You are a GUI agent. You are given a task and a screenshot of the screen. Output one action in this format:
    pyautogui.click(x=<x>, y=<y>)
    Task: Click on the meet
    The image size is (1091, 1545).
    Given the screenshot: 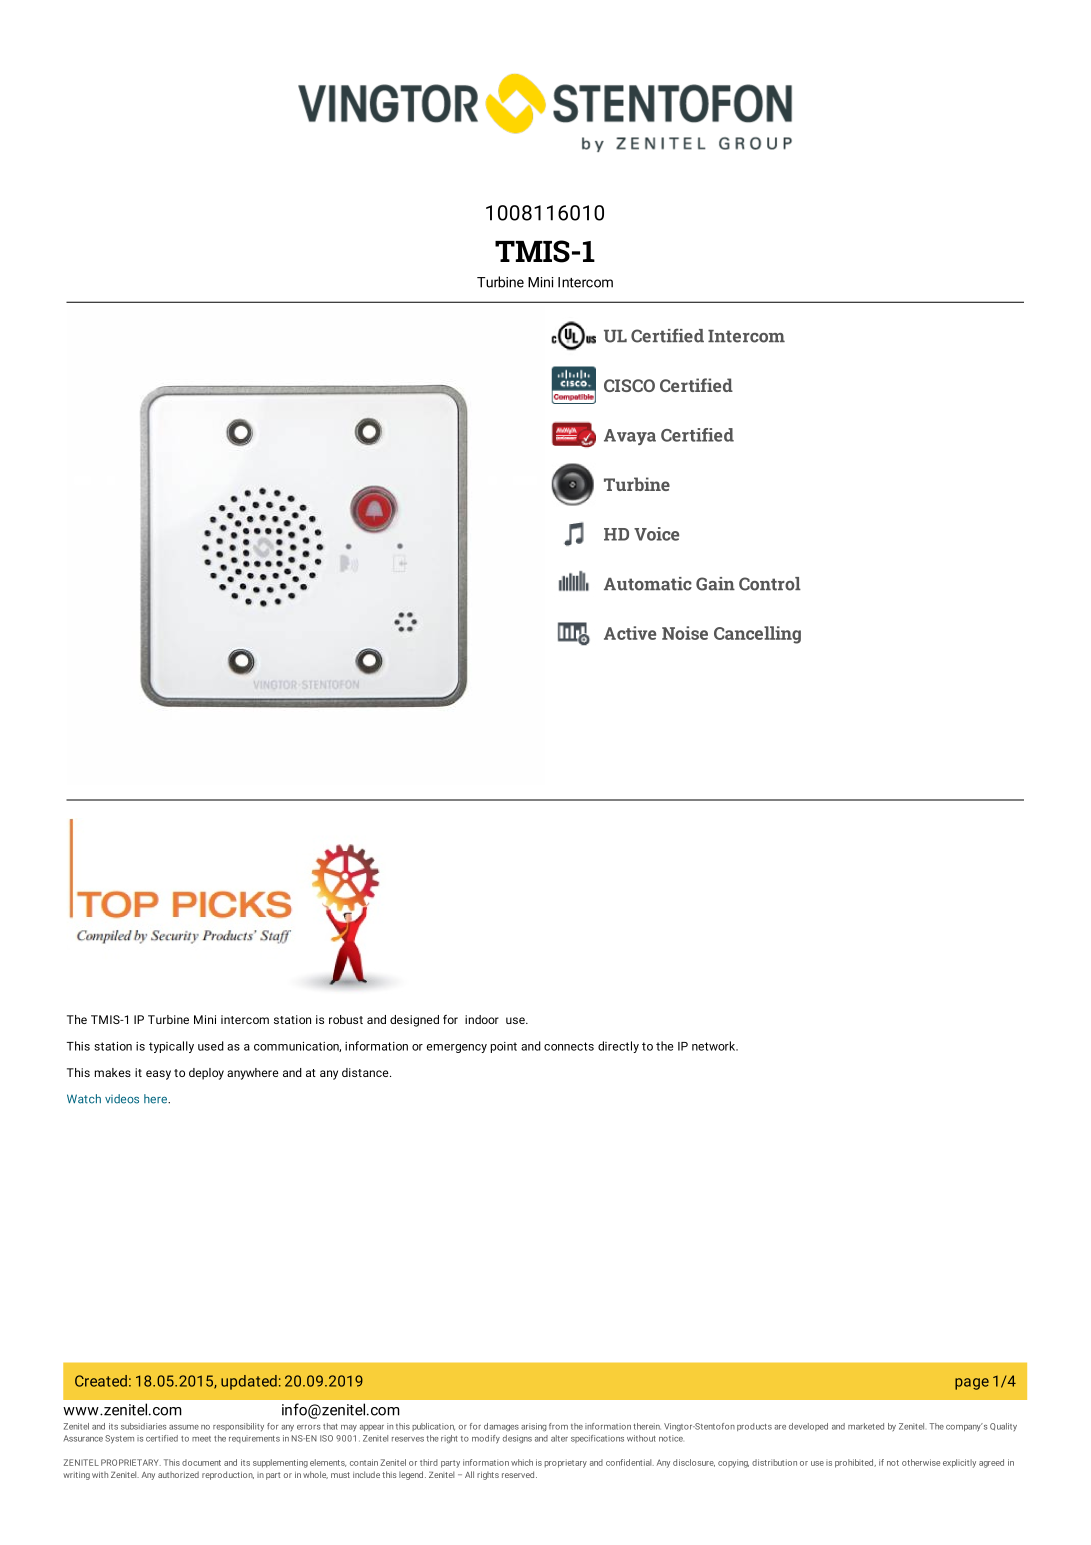 What is the action you would take?
    pyautogui.click(x=201, y=1439)
